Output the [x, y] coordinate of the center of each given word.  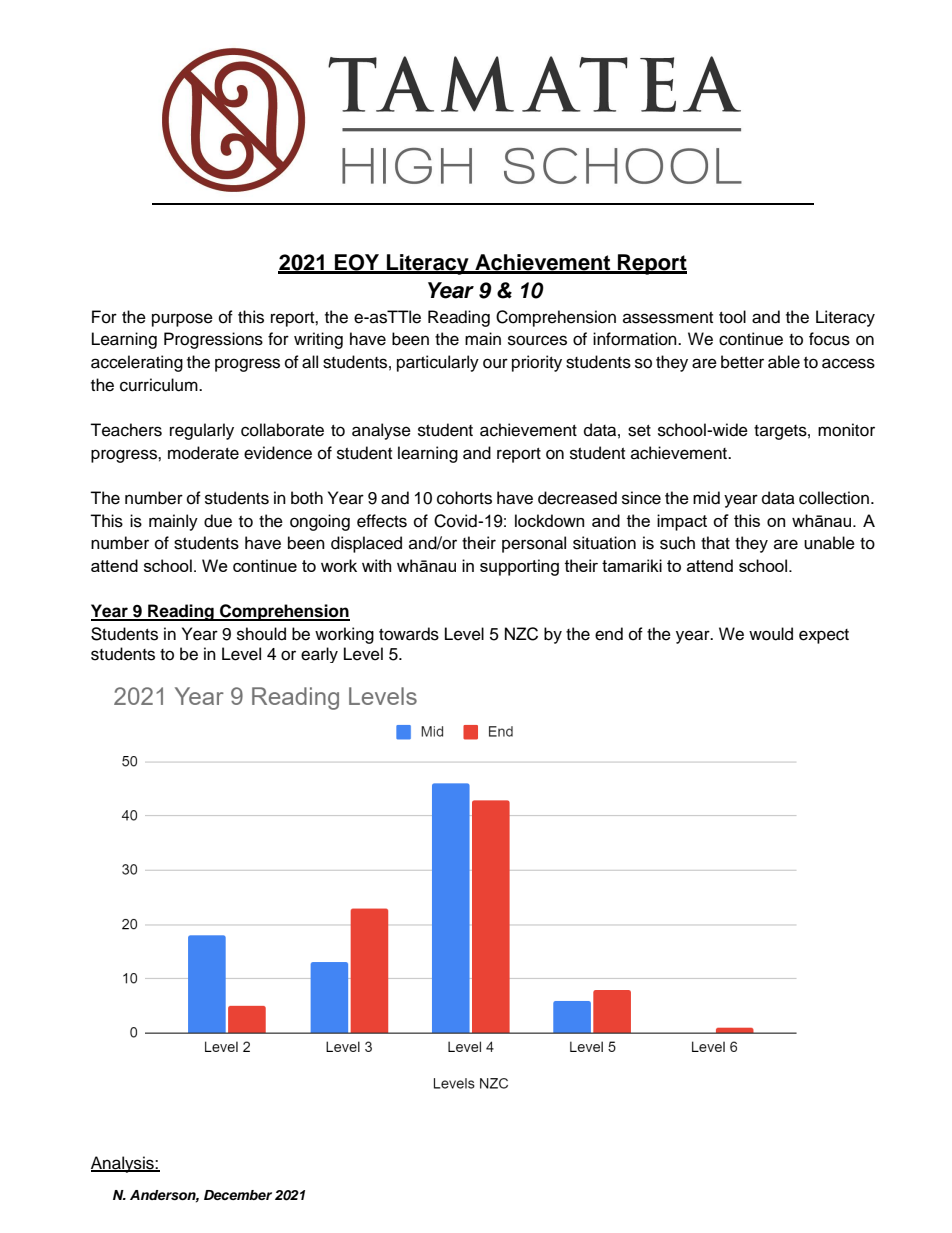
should [261, 634]
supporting [519, 567]
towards [409, 634]
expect [824, 636]
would [771, 634]
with [376, 565]
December [238, 1195]
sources [537, 340]
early [319, 655]
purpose [182, 320]
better [742, 362]
